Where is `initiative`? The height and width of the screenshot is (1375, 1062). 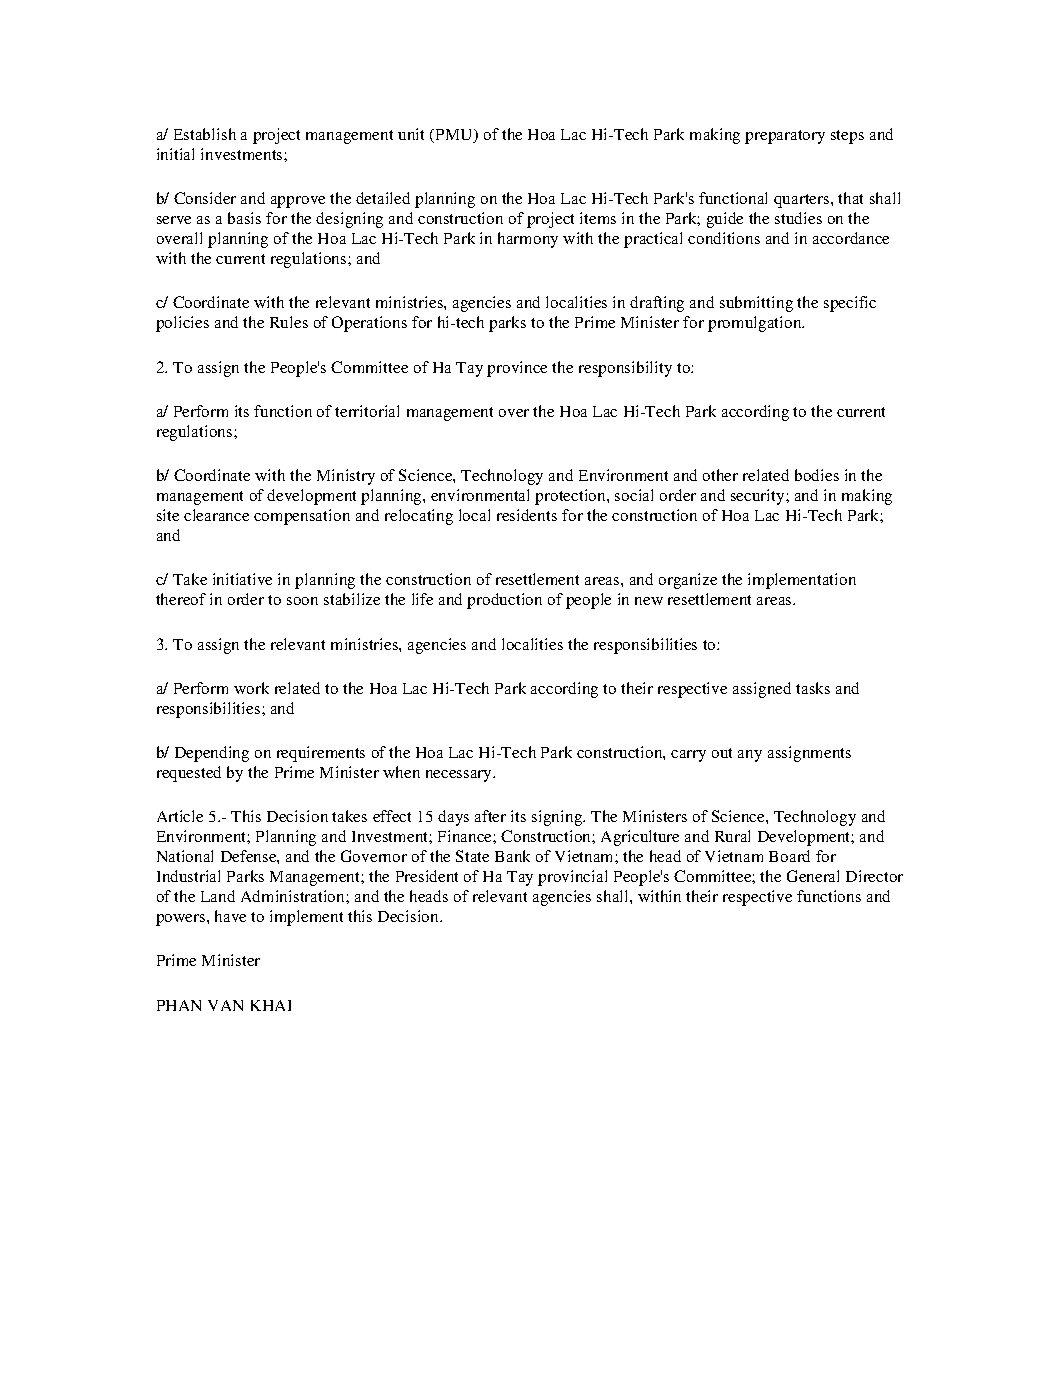 initiative is located at coordinates (242, 579).
